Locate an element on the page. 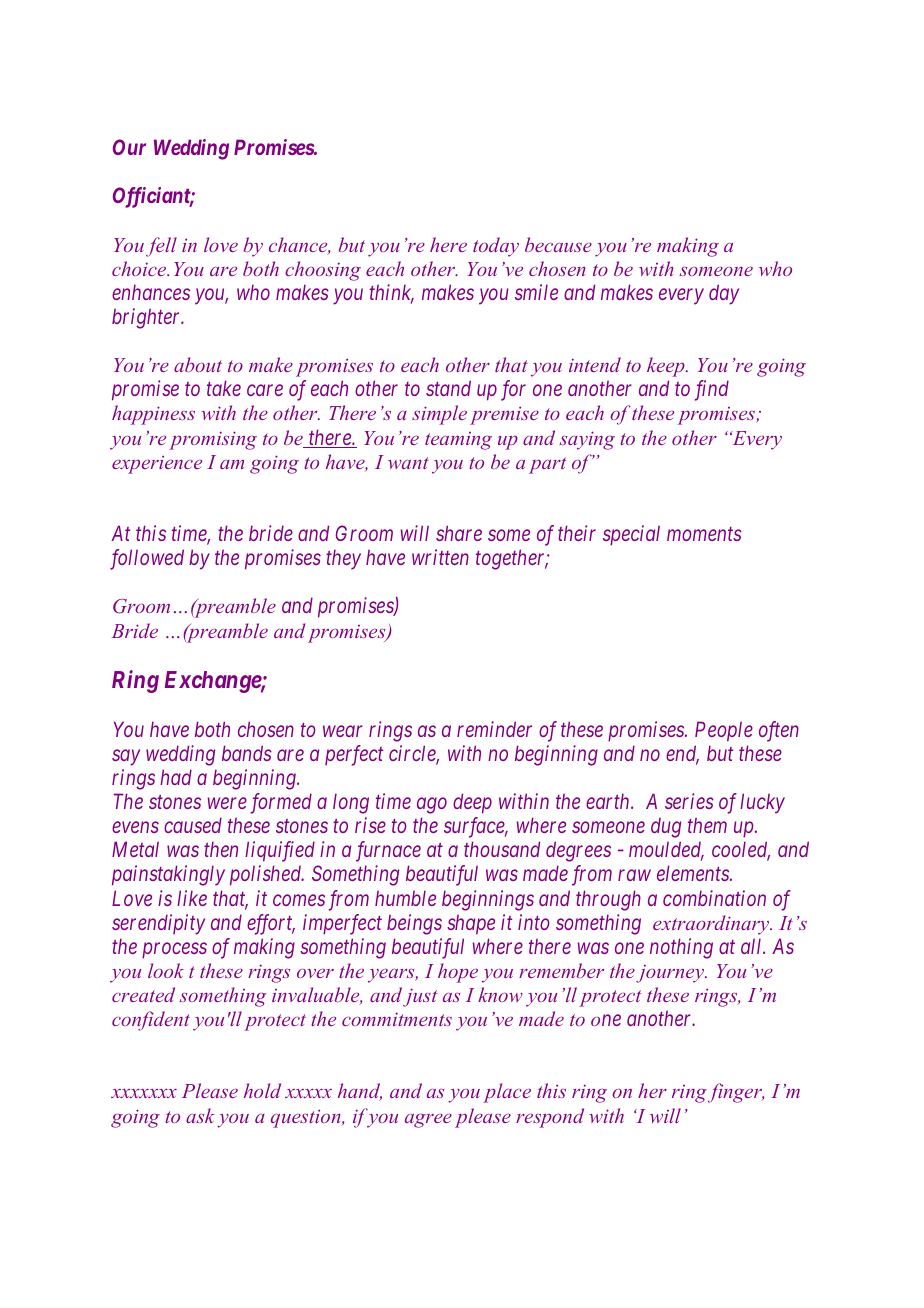 This image has height=1308, width=924. teaming is located at coordinates (458, 441).
